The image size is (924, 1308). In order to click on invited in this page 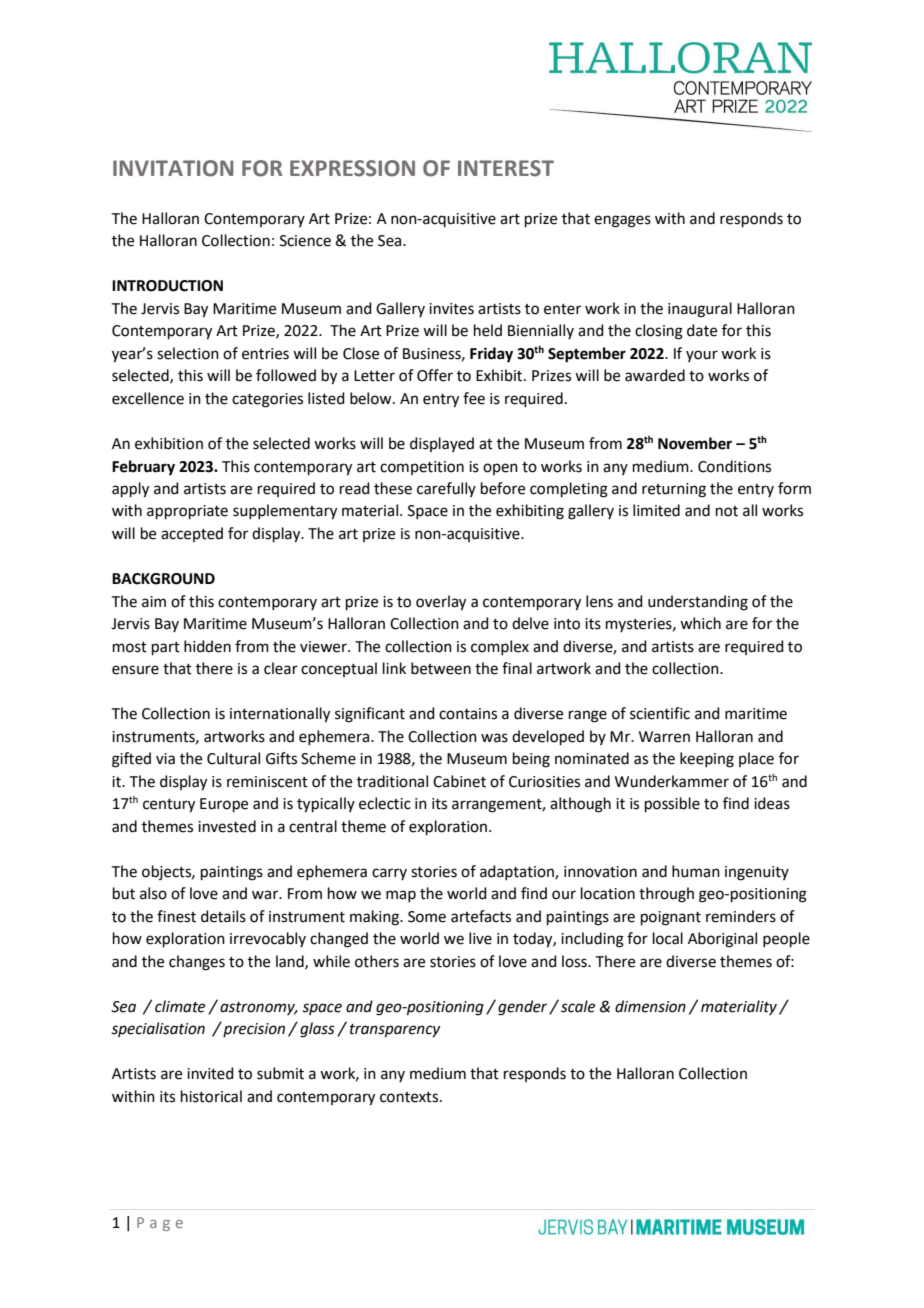, I will do `click(210, 1073)`.
